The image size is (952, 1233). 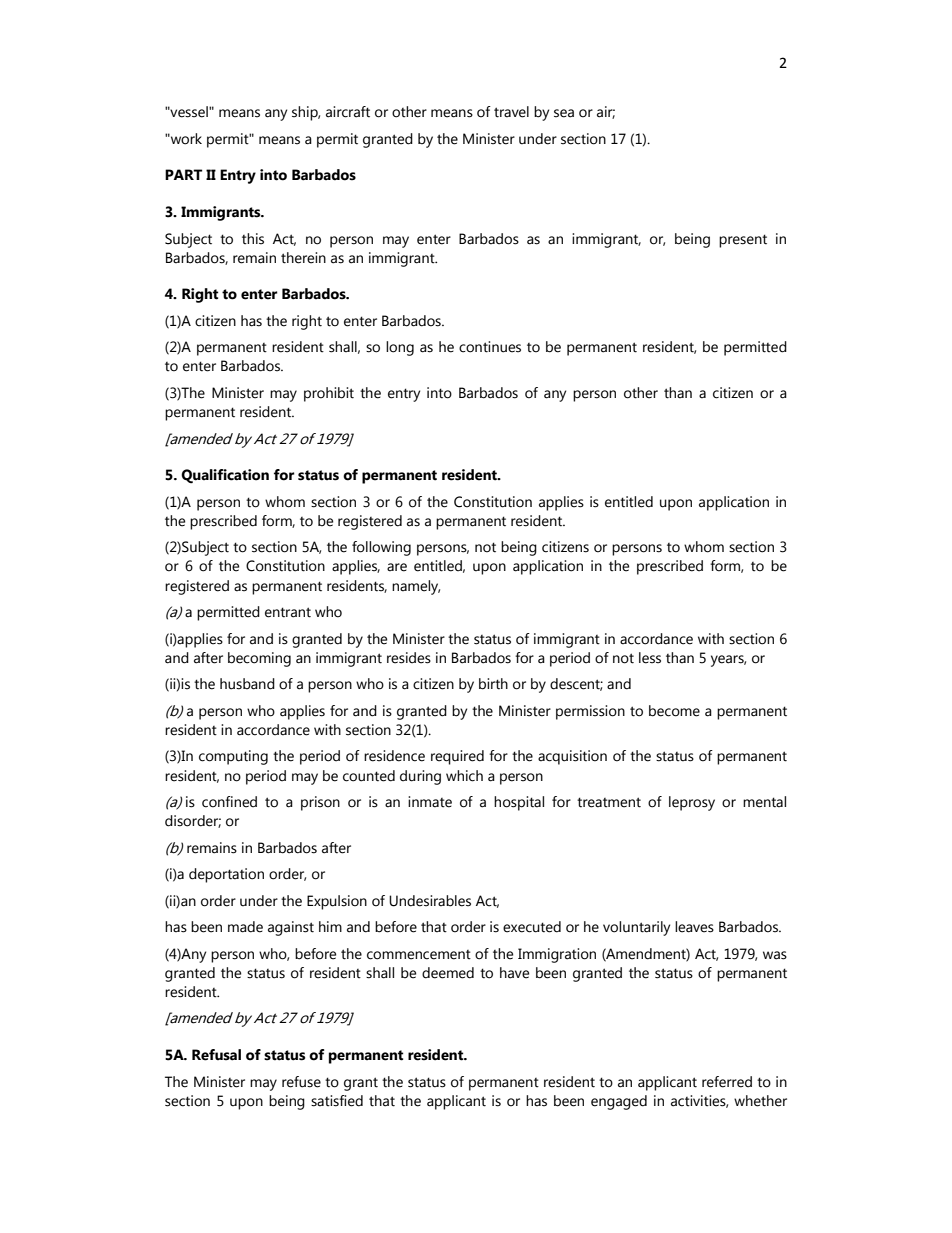 I want to click on less, so click(x=650, y=658).
